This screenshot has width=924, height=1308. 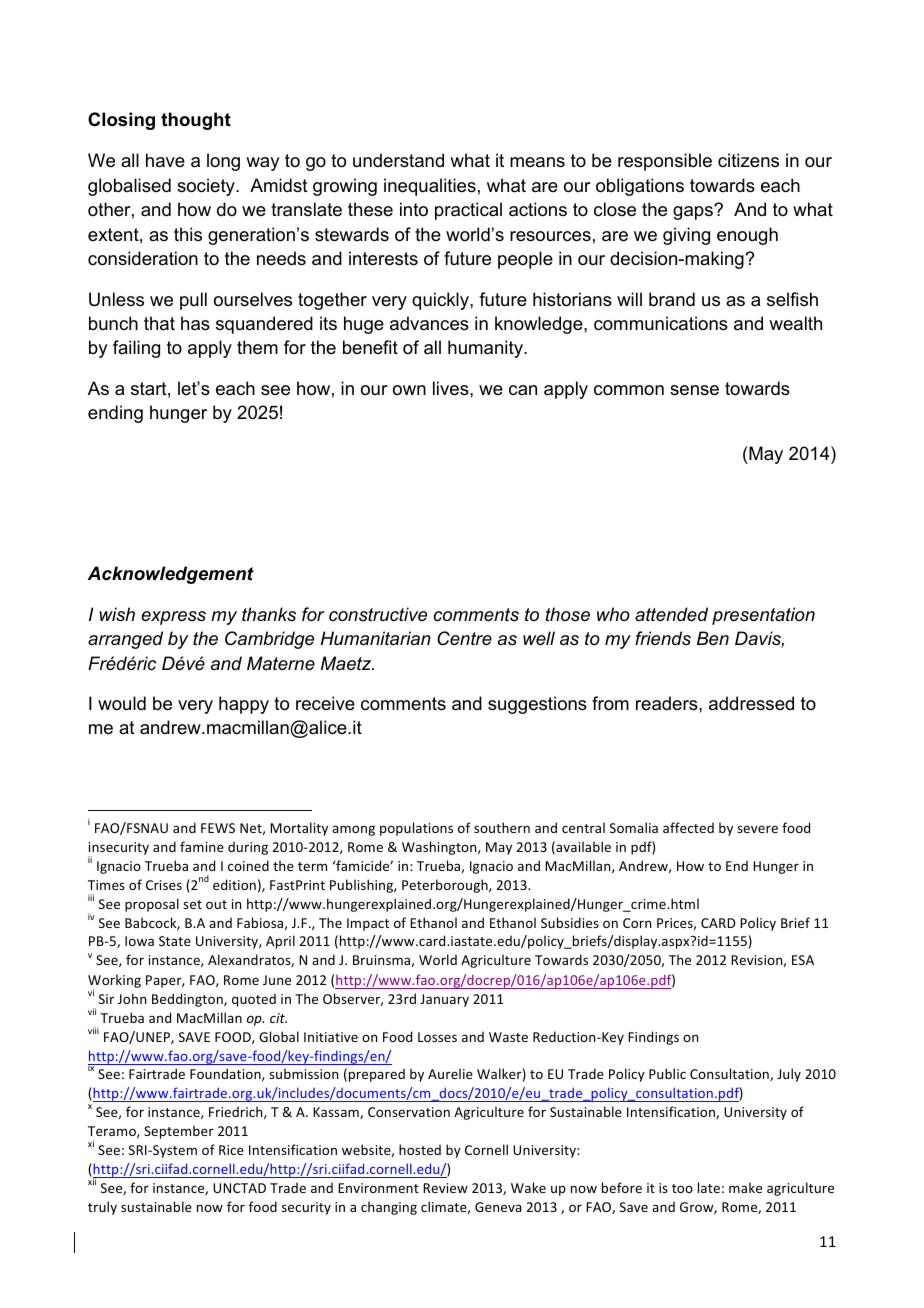 What do you see at coordinates (325, 703) in the screenshot?
I see `receive` at bounding box center [325, 703].
